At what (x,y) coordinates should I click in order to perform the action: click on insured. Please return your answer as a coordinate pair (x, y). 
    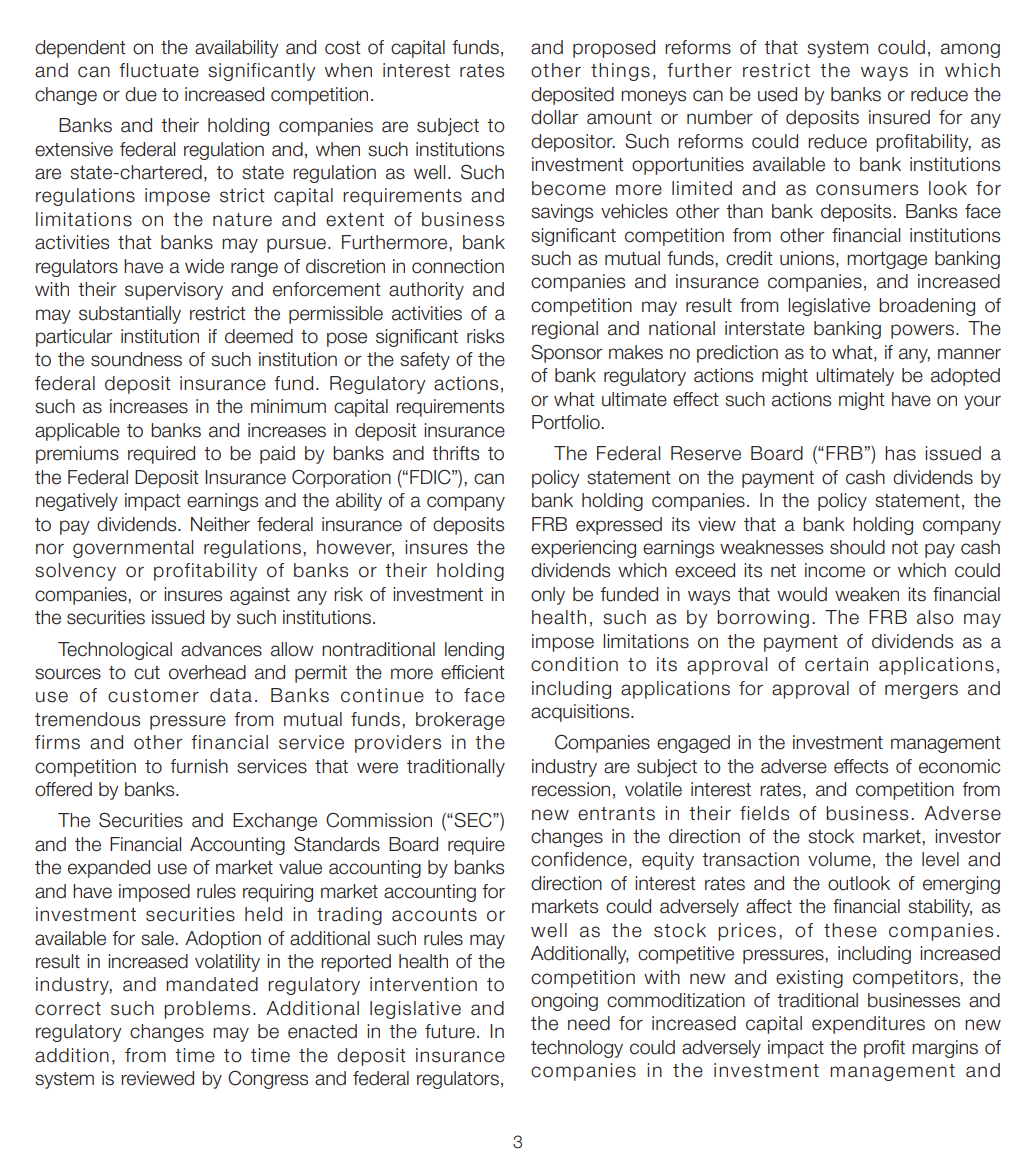
    Looking at the image, I should click on (899, 117).
